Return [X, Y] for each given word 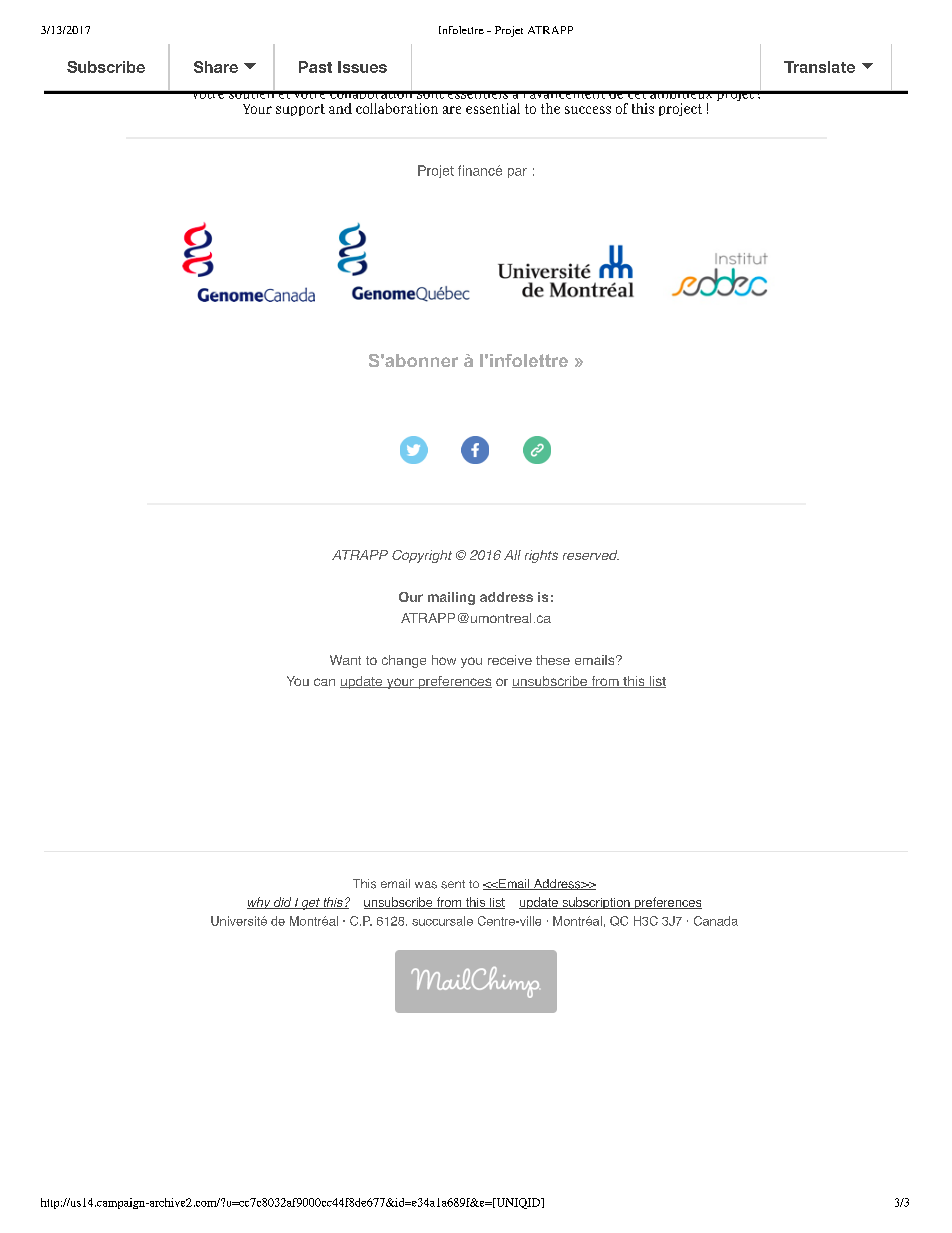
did [283, 903]
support [300, 110]
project [680, 109]
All [512, 555]
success [588, 110]
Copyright [422, 556]
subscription [596, 903]
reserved [591, 555]
